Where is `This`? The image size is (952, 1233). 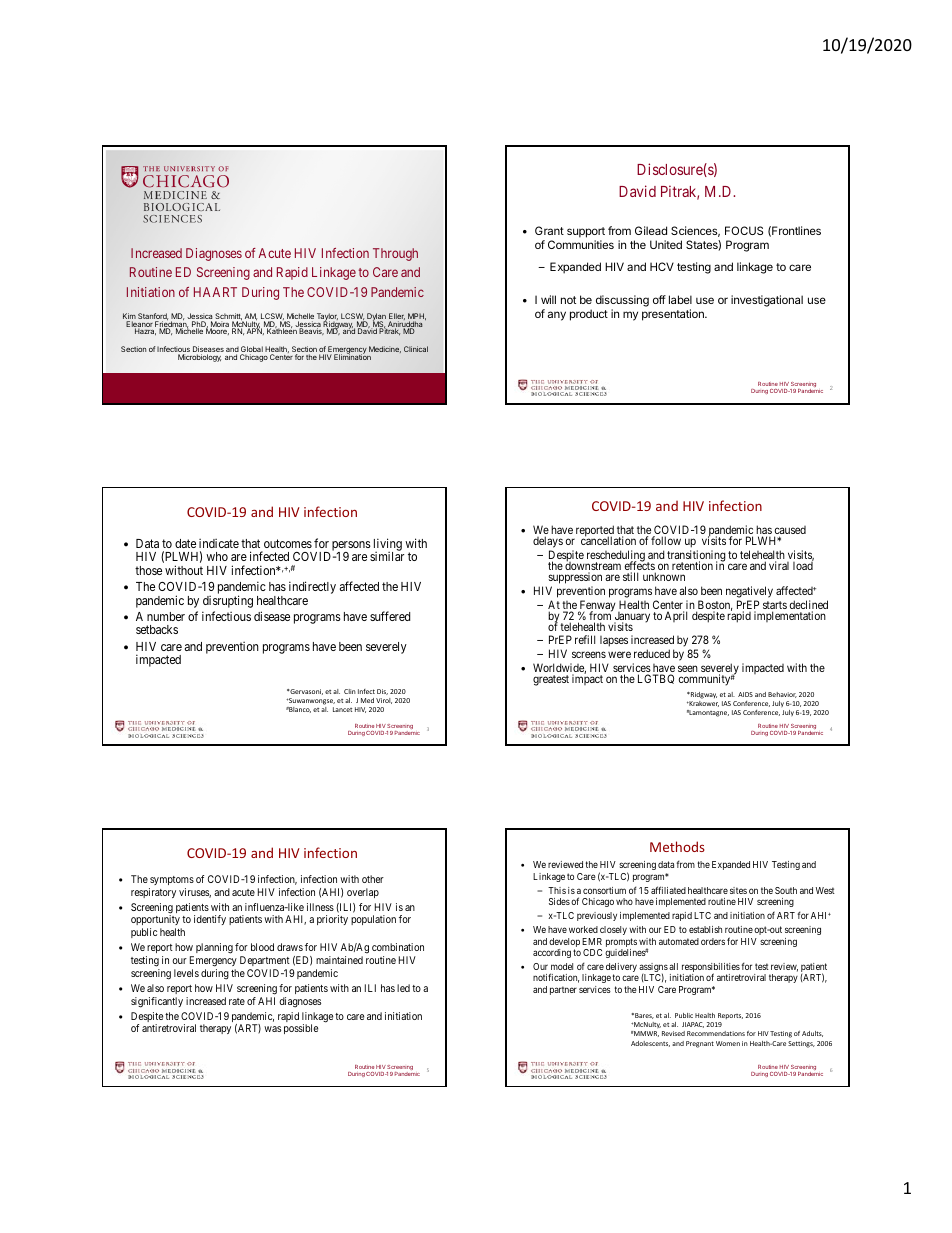 This is located at coordinates (557, 890).
